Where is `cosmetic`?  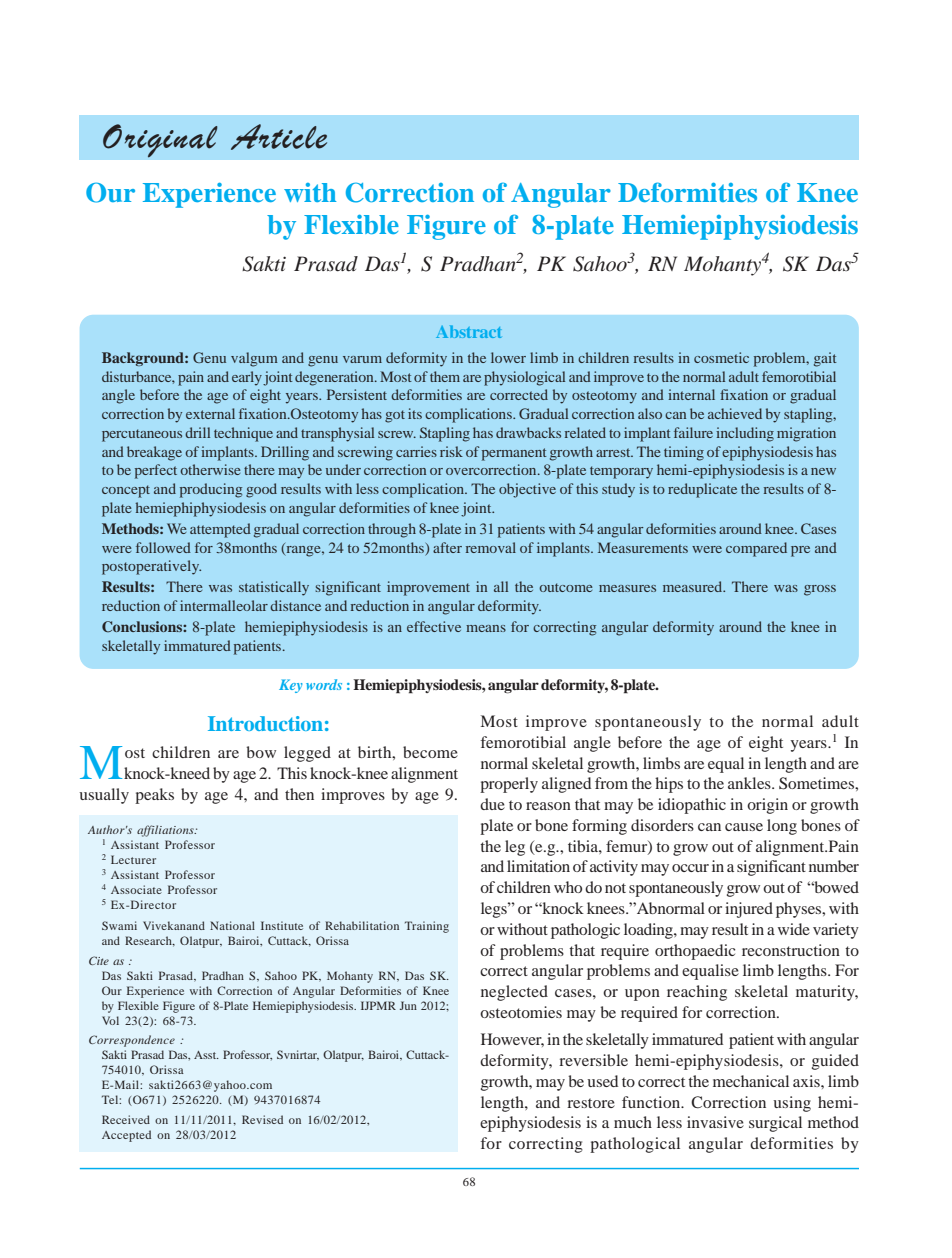 cosmetic is located at coordinates (721, 357).
